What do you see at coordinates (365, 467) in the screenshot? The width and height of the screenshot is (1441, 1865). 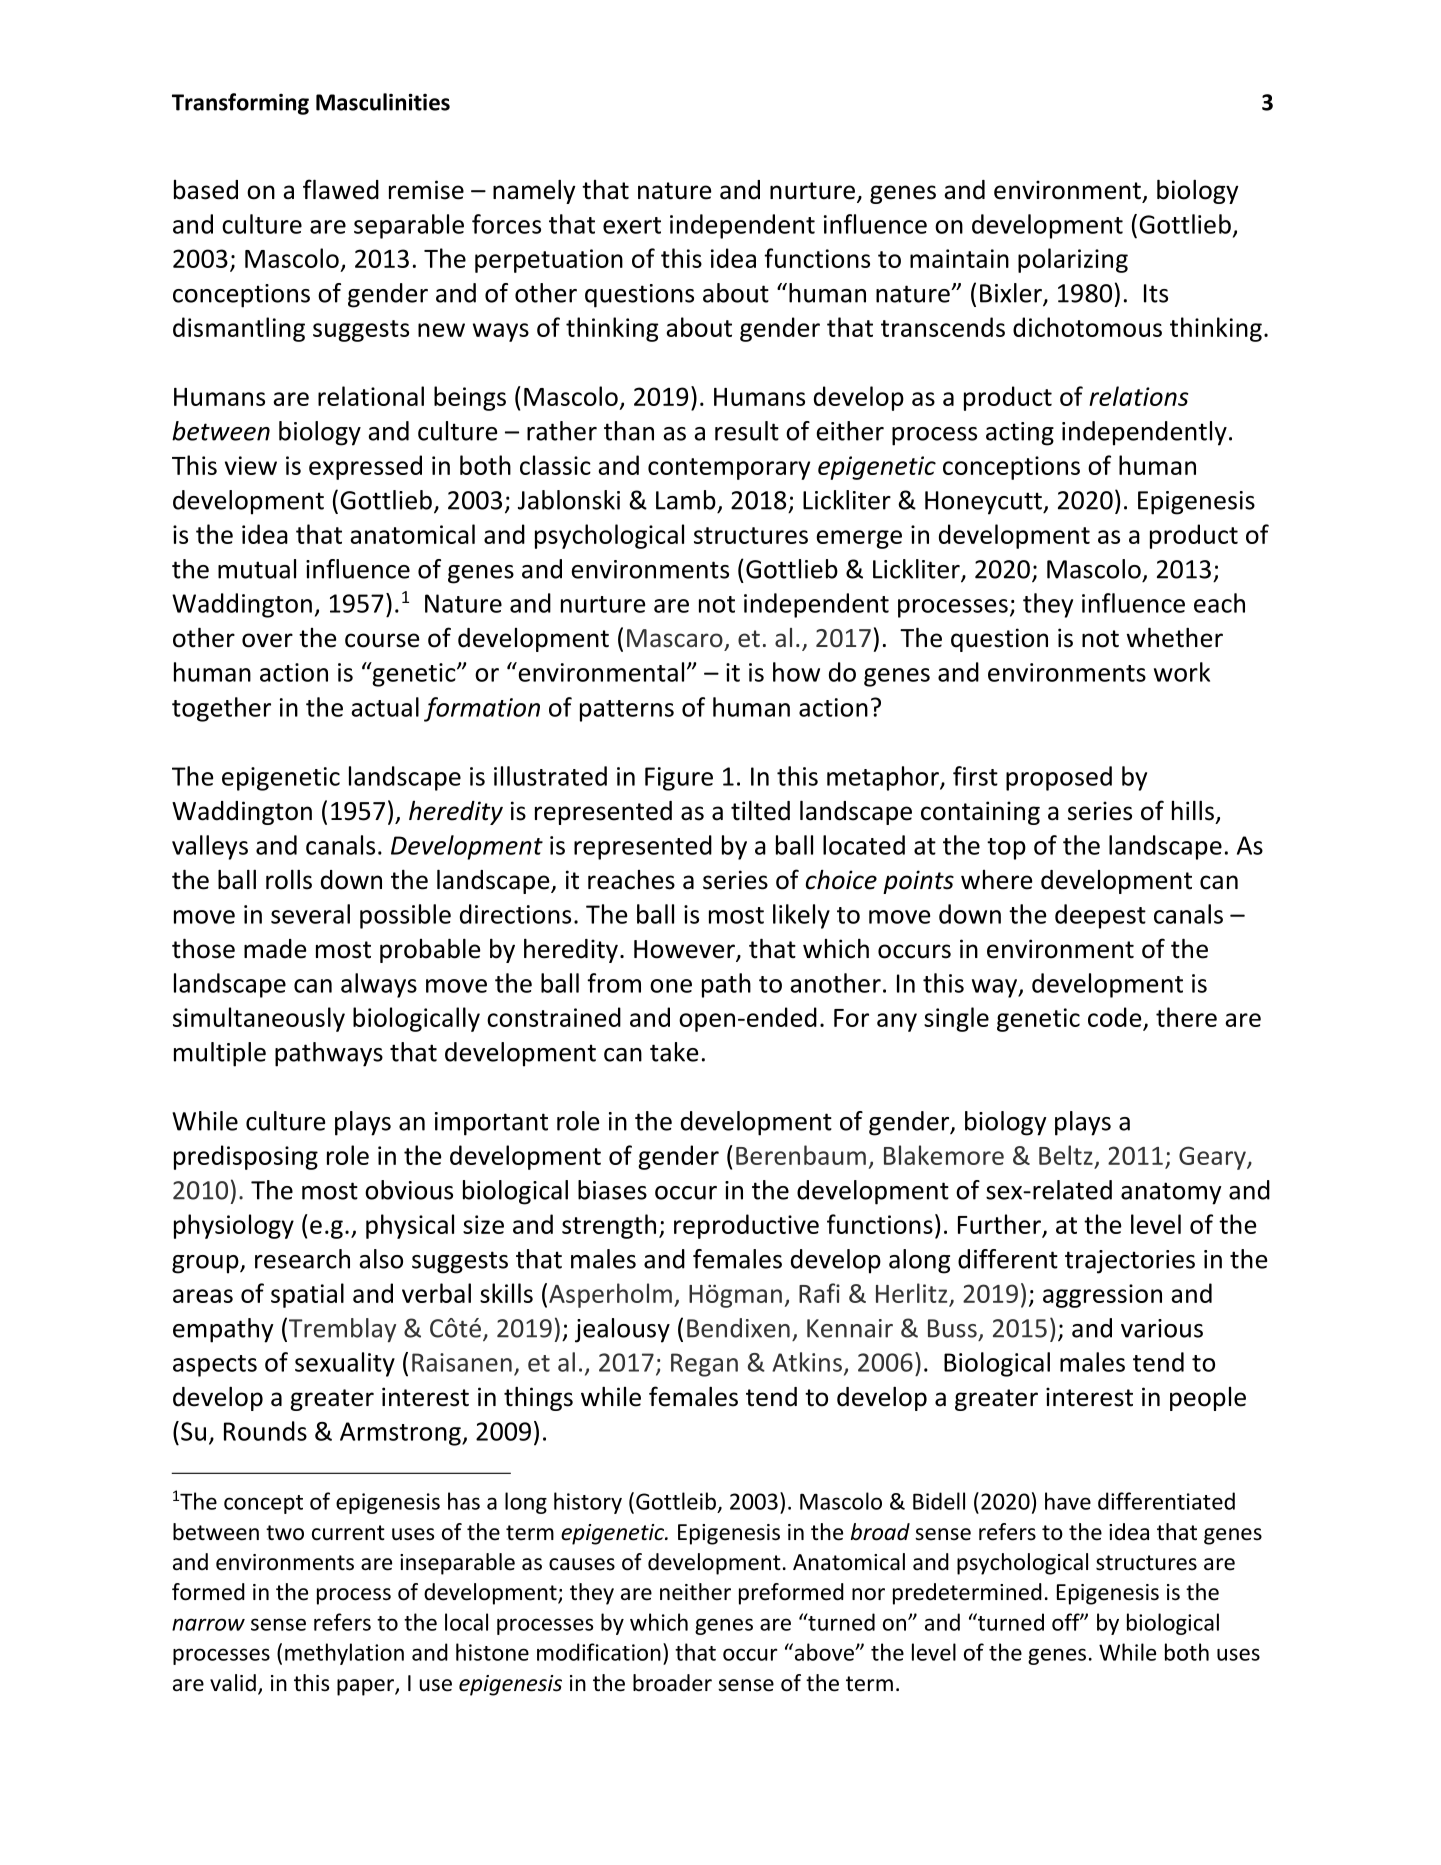 I see `expressed` at bounding box center [365, 467].
